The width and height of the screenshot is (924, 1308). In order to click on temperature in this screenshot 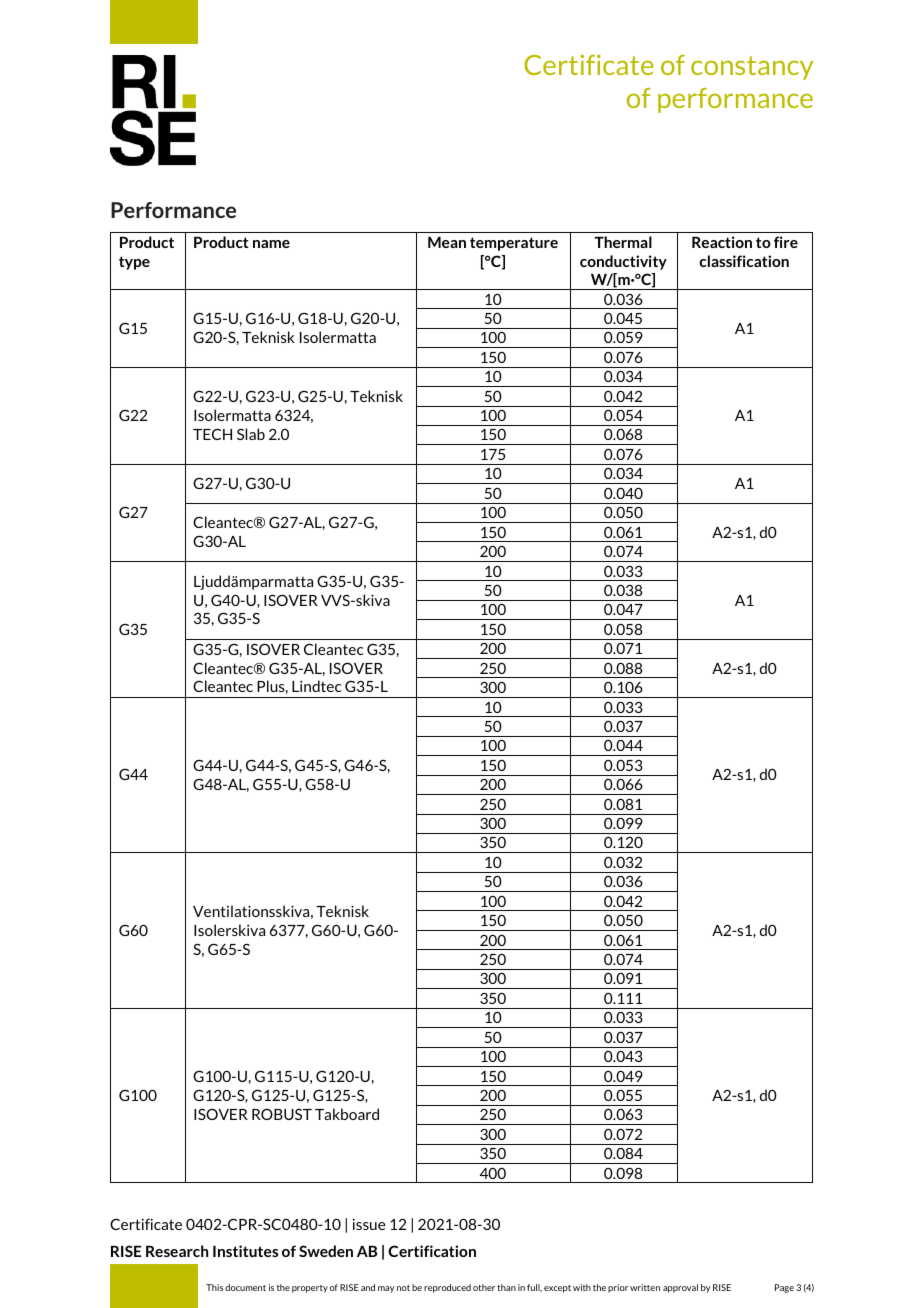, I will do `click(514, 244)`.
